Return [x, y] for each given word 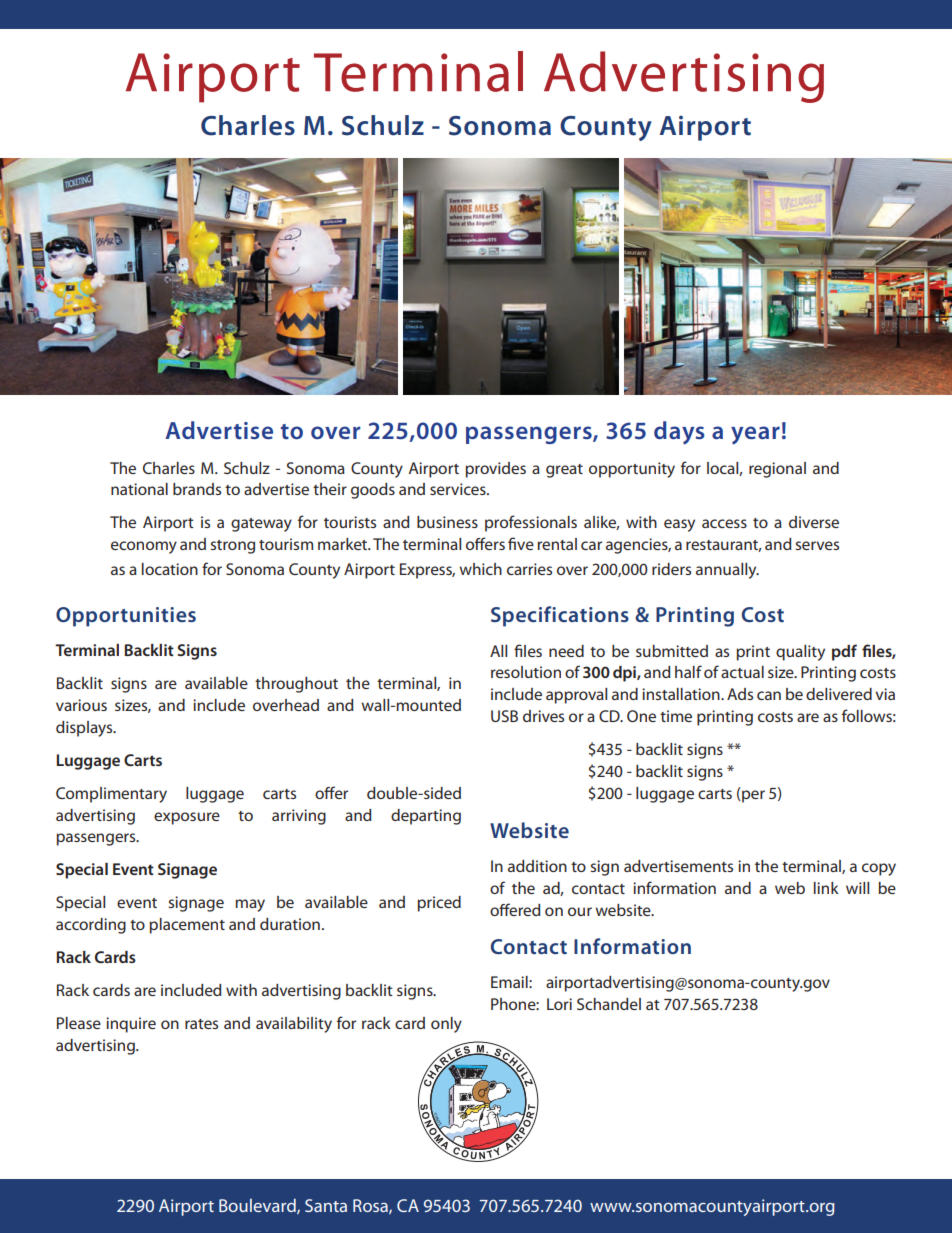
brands [197, 489]
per [752, 796]
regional [777, 470]
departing [426, 817]
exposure [187, 818]
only [446, 1025]
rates [201, 1024]
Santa [326, 1205]
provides [495, 470]
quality [800, 653]
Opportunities [126, 617]
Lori [559, 1004]
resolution [526, 672]
